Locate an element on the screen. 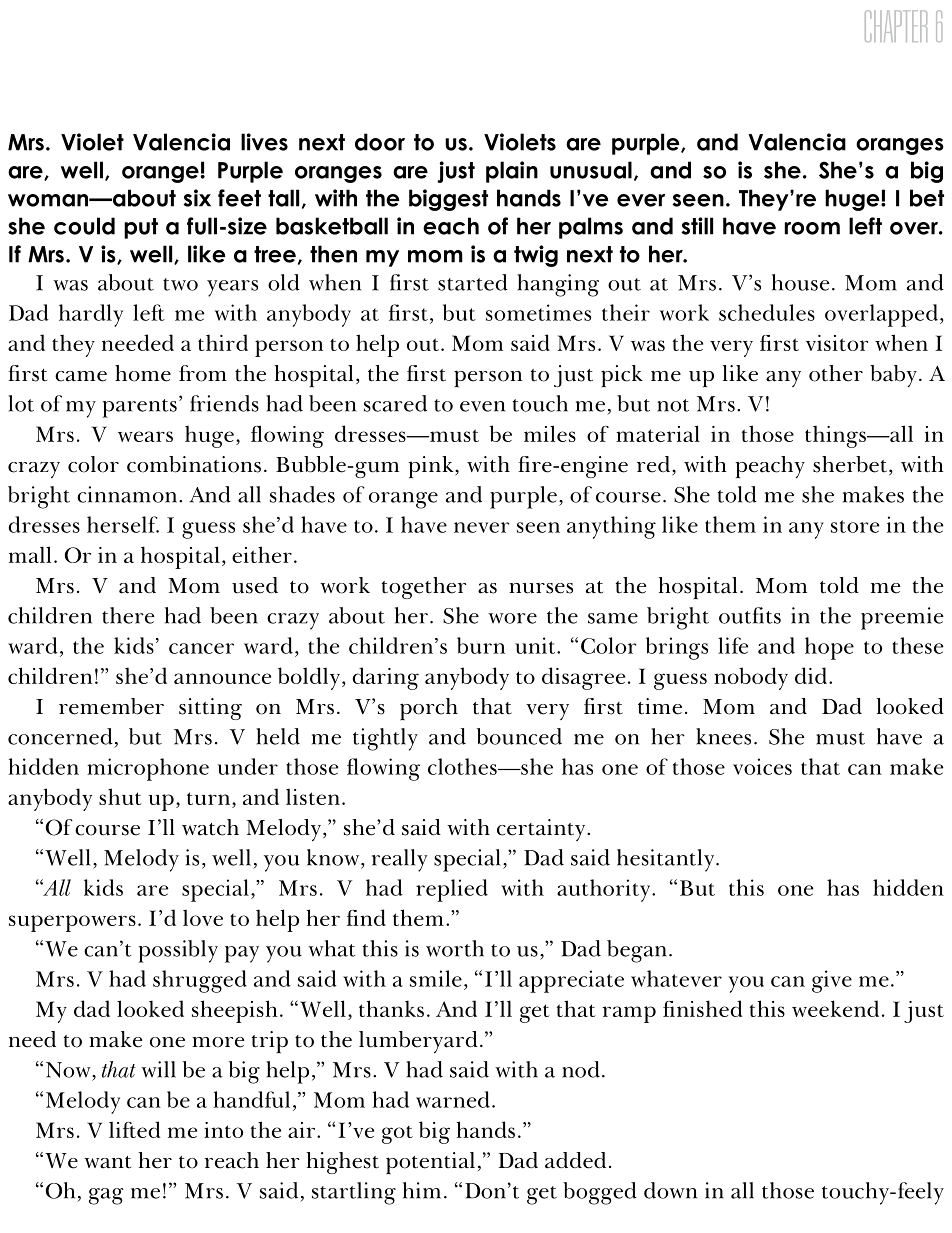 This screenshot has height=1233, width=952. potential is located at coordinates (430, 1163).
